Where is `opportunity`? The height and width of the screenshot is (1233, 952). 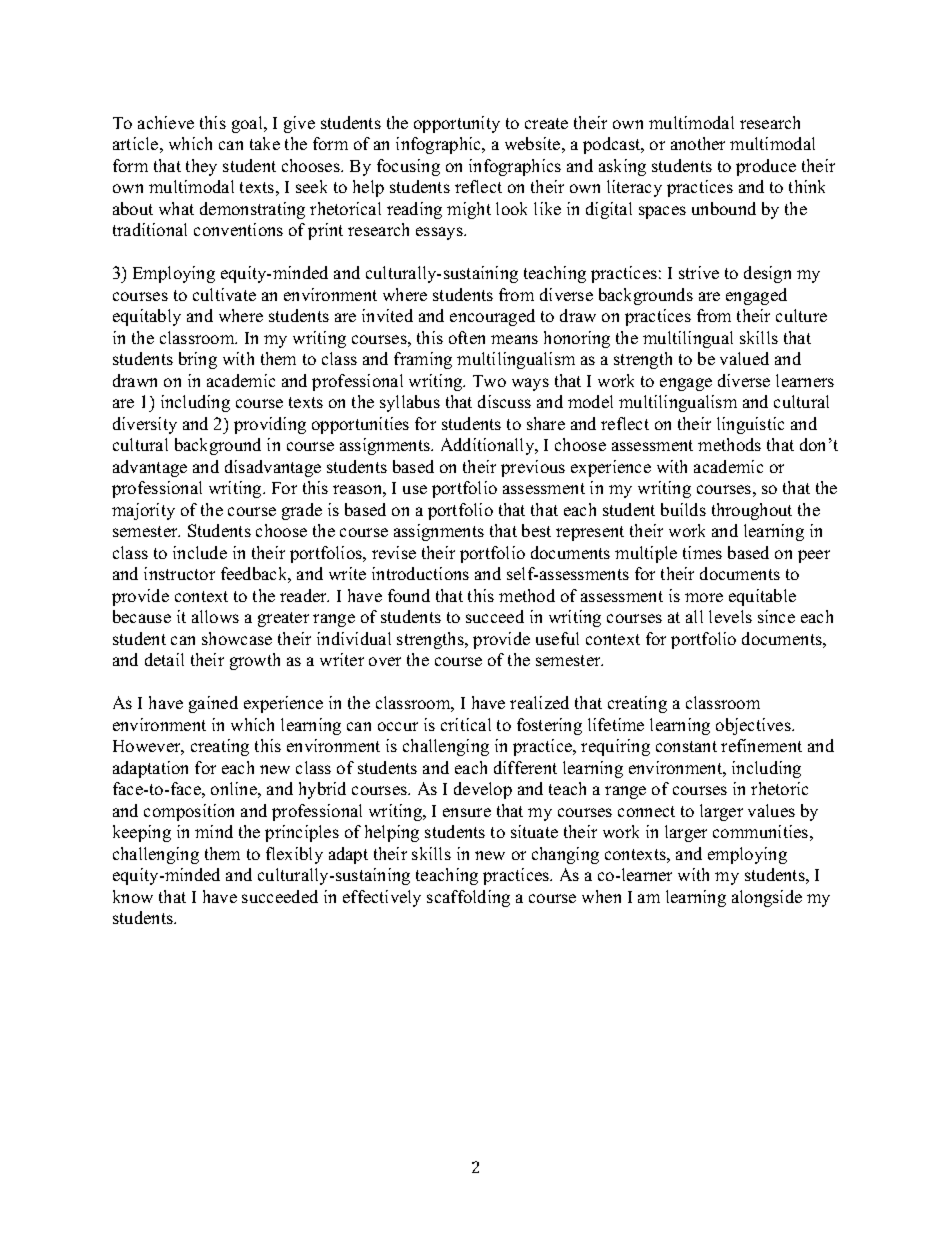 opportunity is located at coordinates (457, 124).
